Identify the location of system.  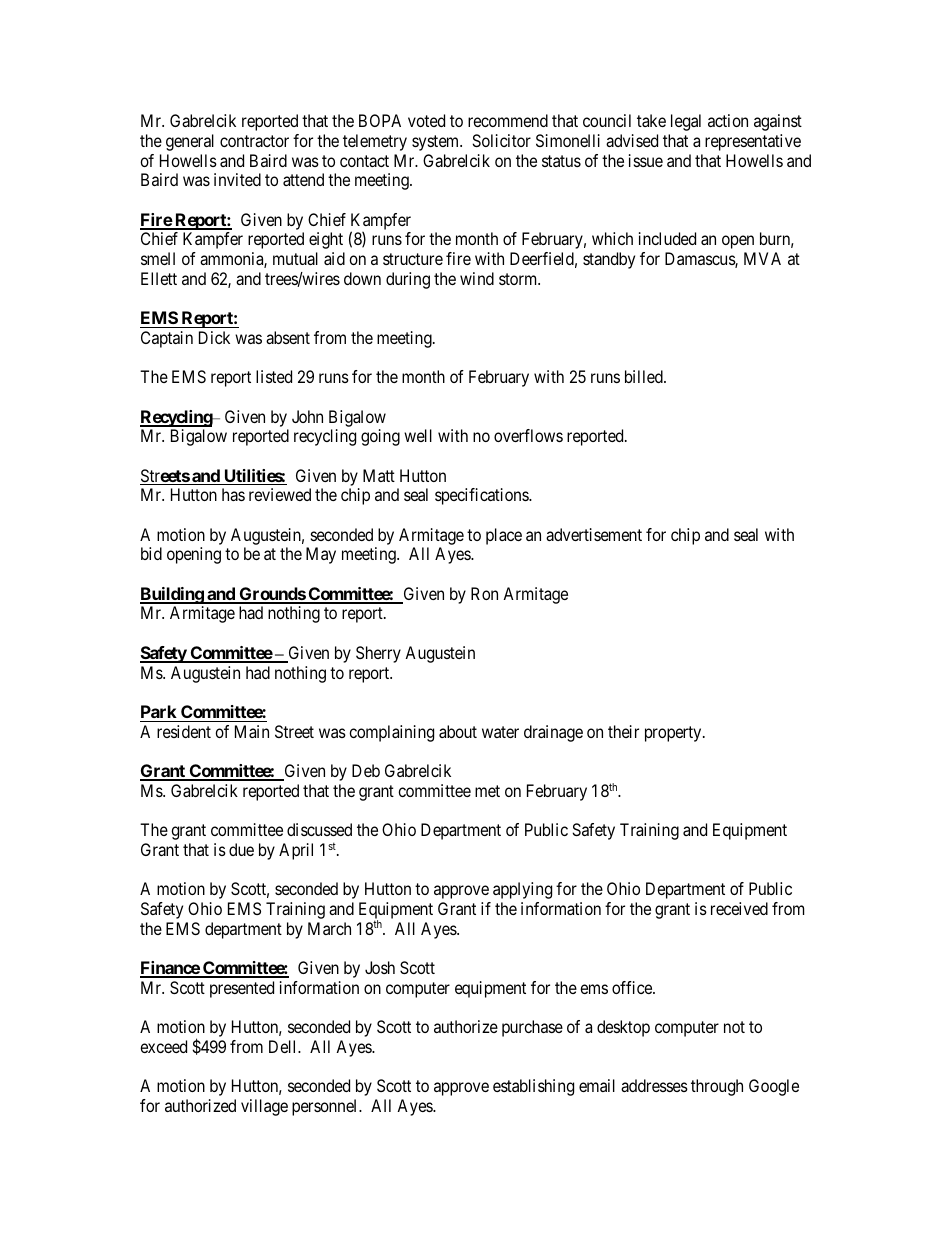
(437, 143).
